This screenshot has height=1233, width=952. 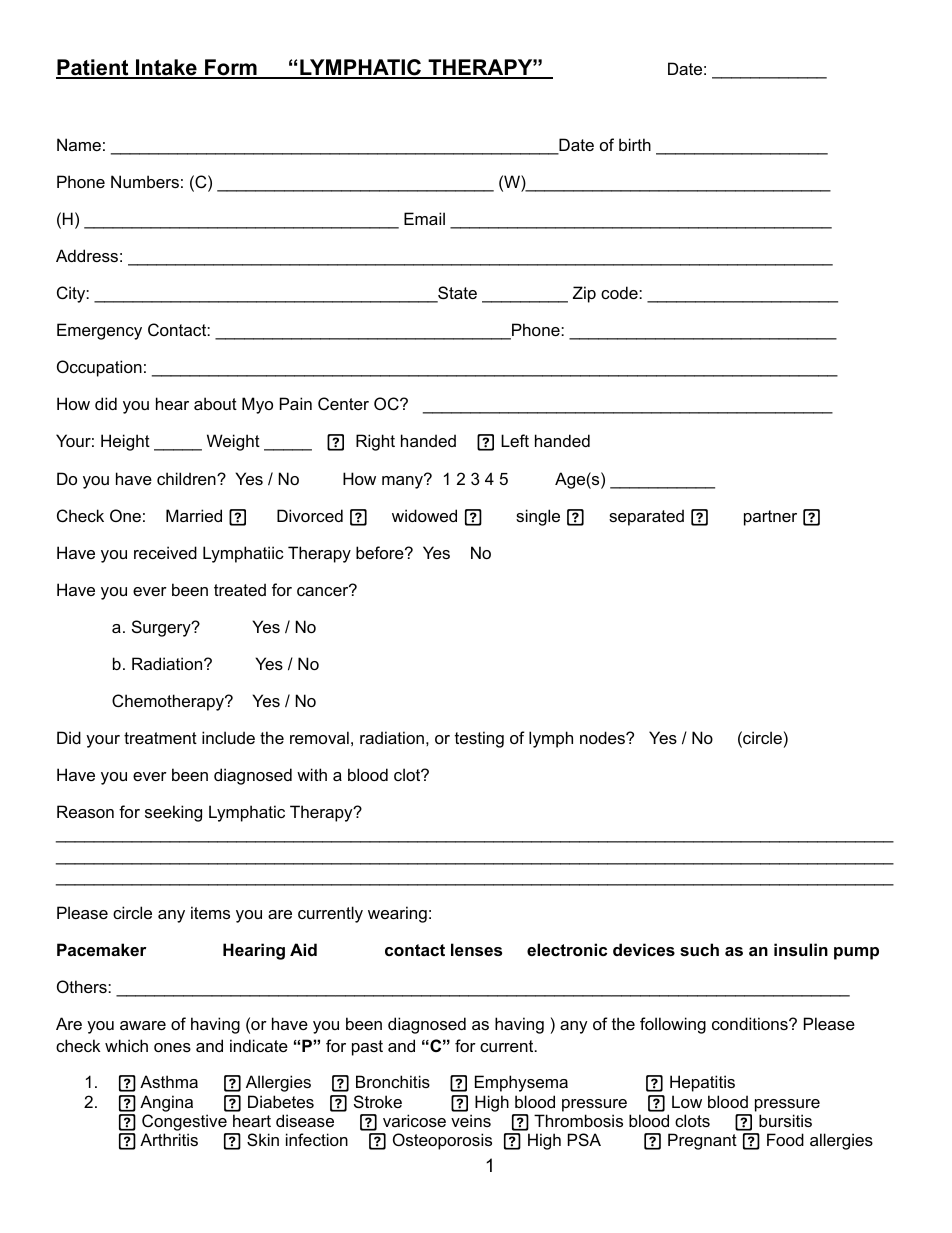 What do you see at coordinates (381, 552) in the screenshot?
I see `before` at bounding box center [381, 552].
